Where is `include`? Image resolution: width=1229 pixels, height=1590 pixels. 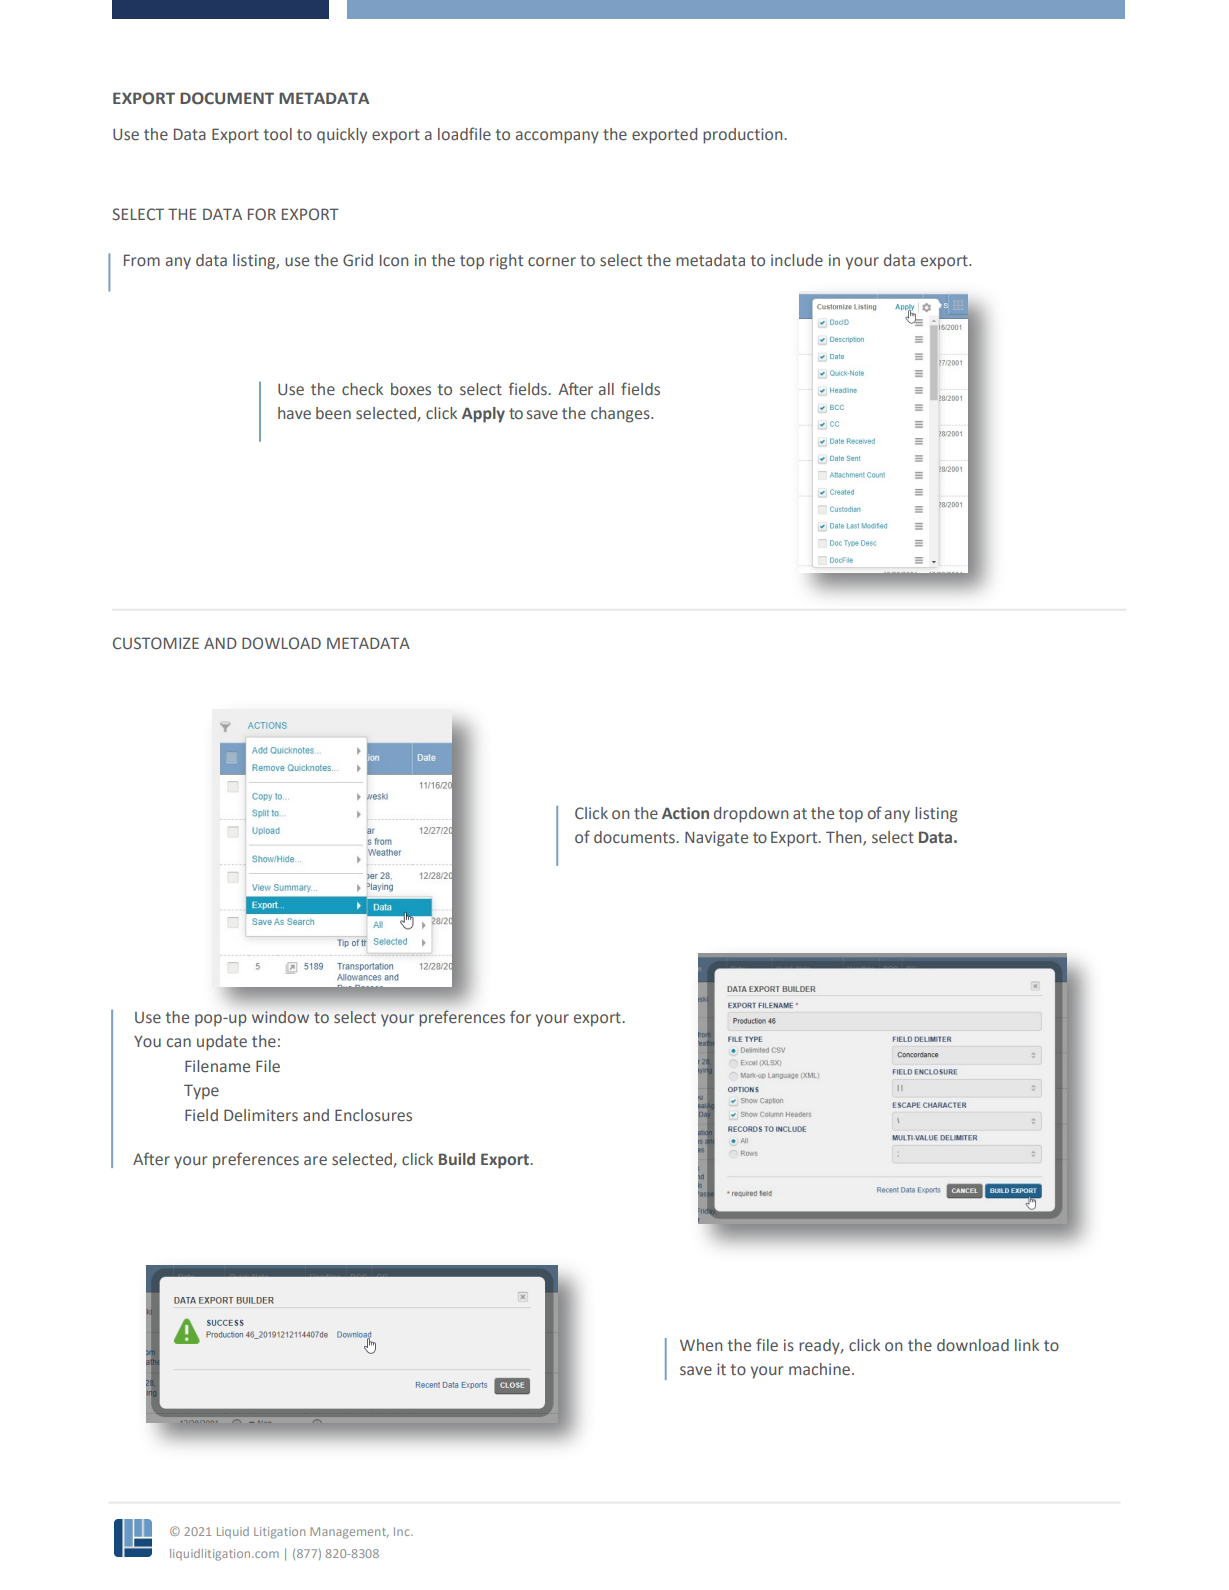
include is located at coordinates (797, 260).
